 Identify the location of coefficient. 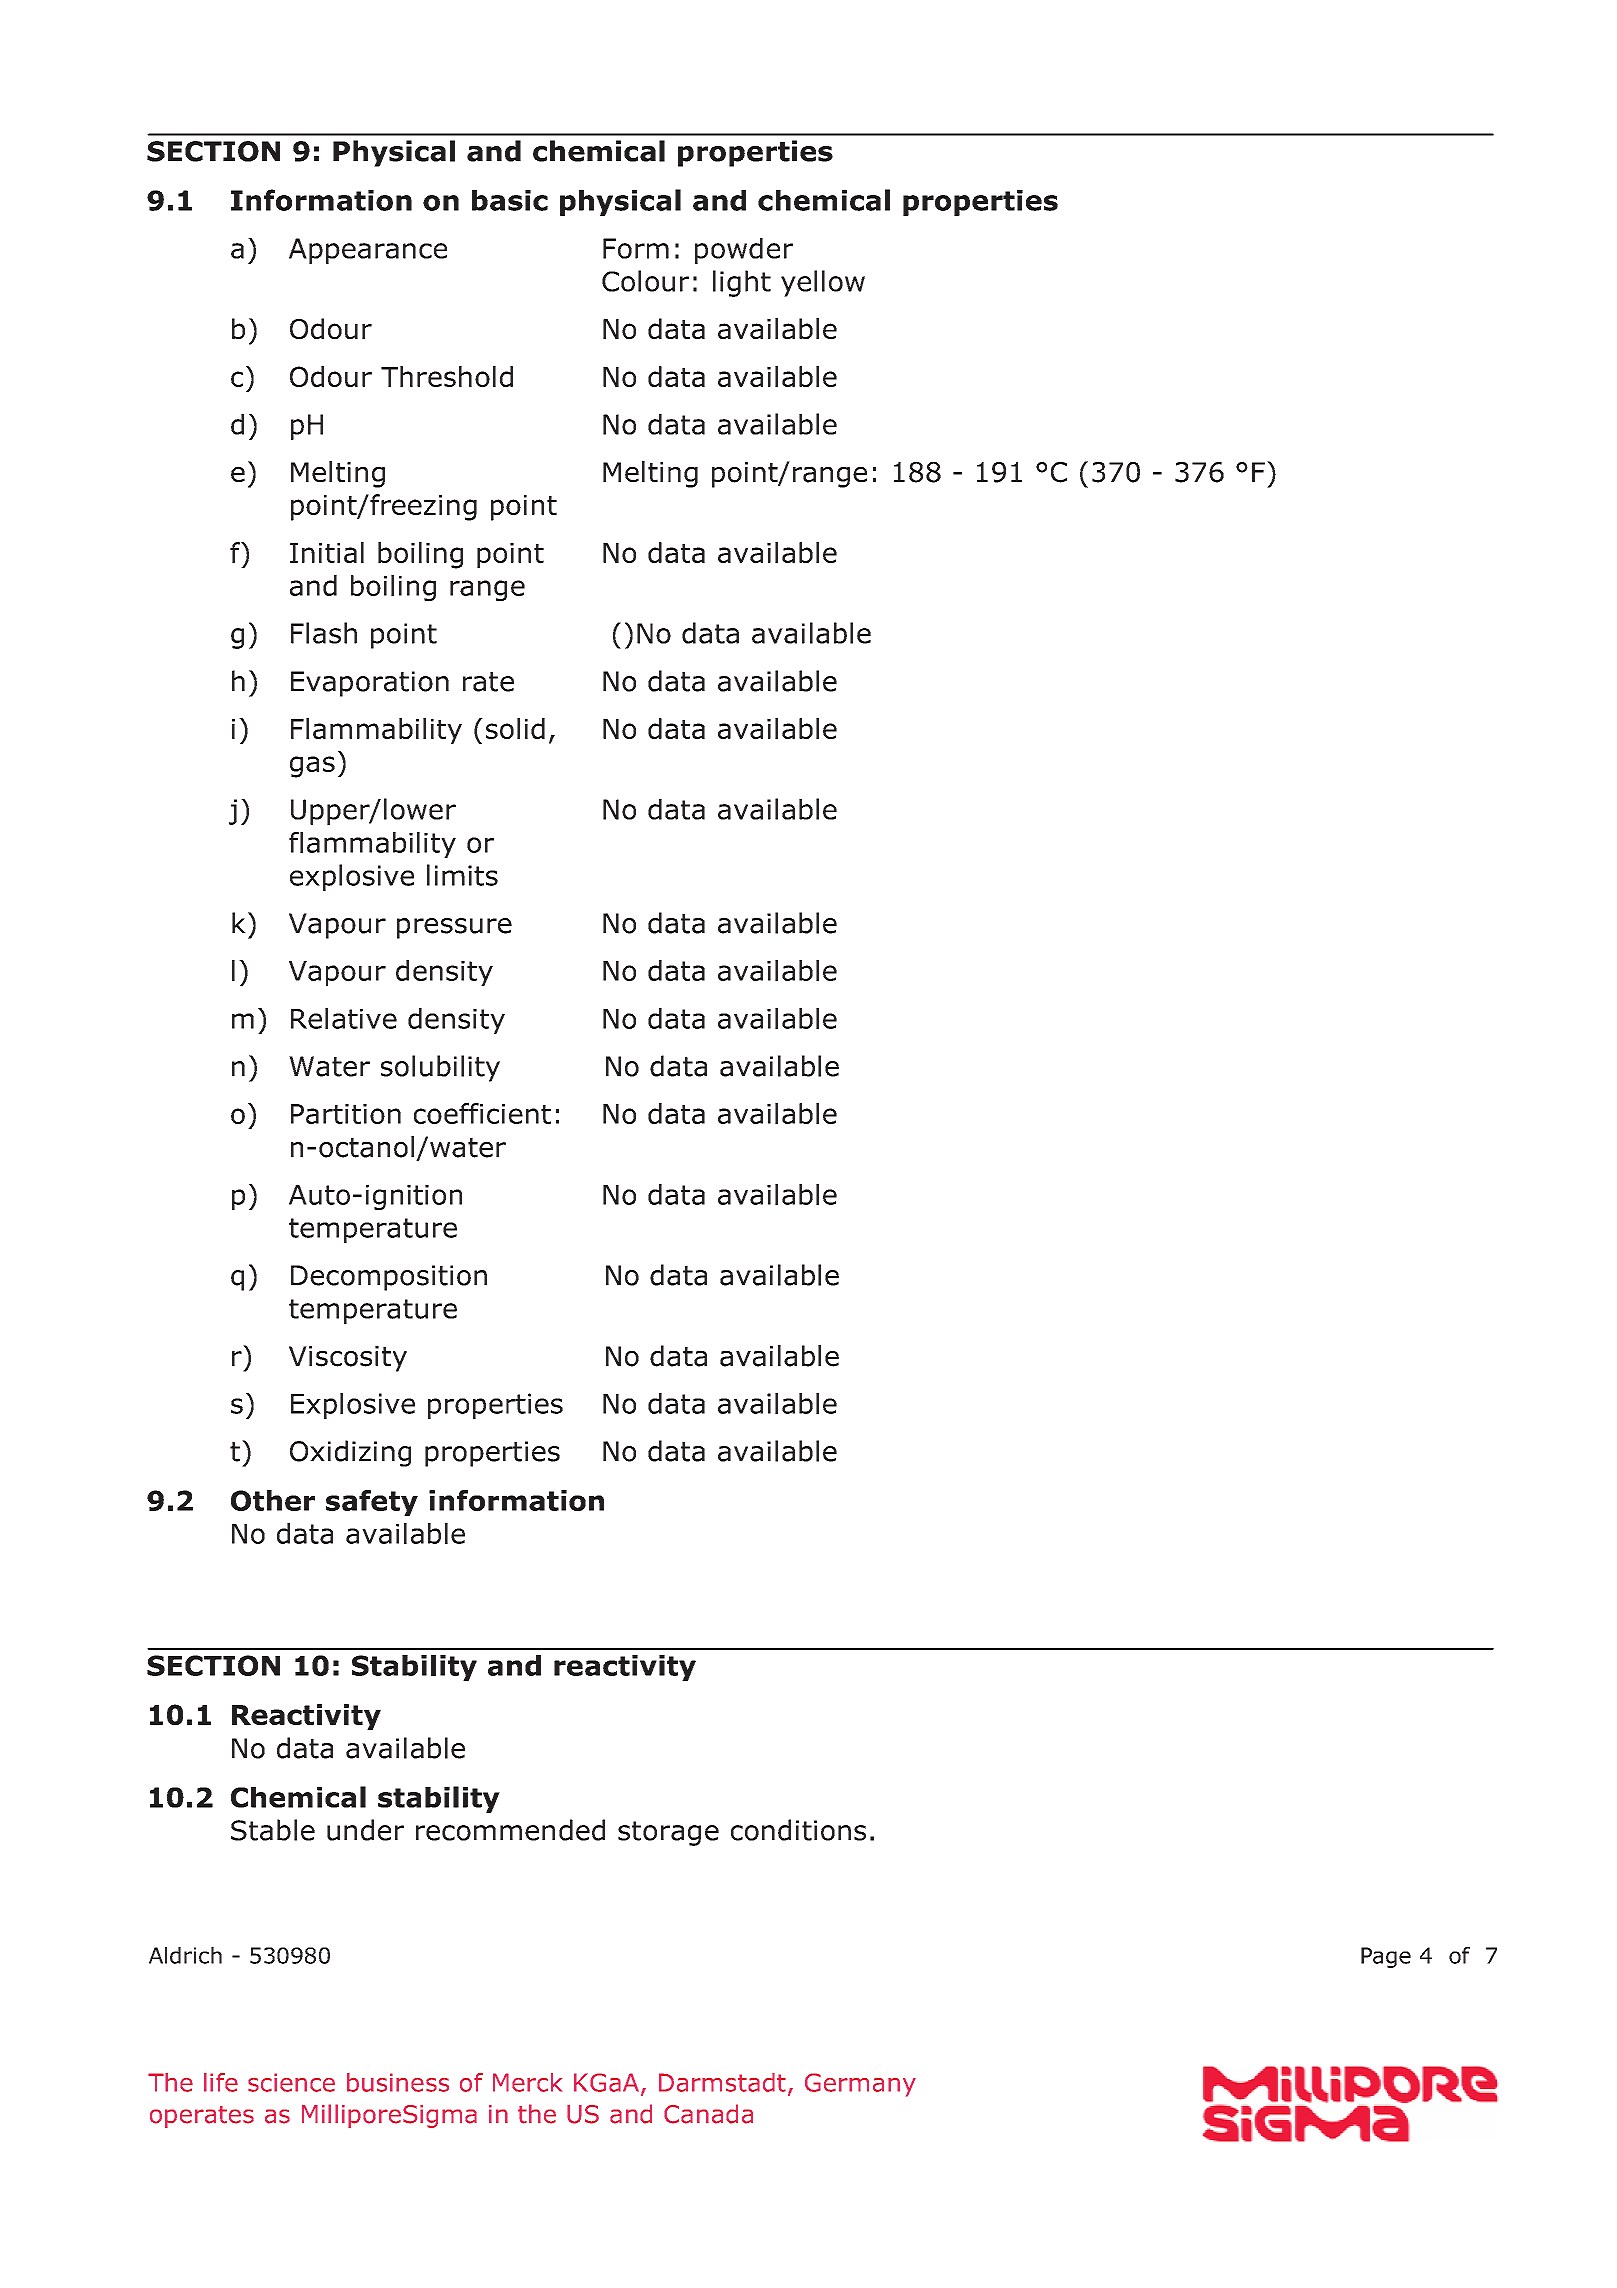
(482, 1113).
